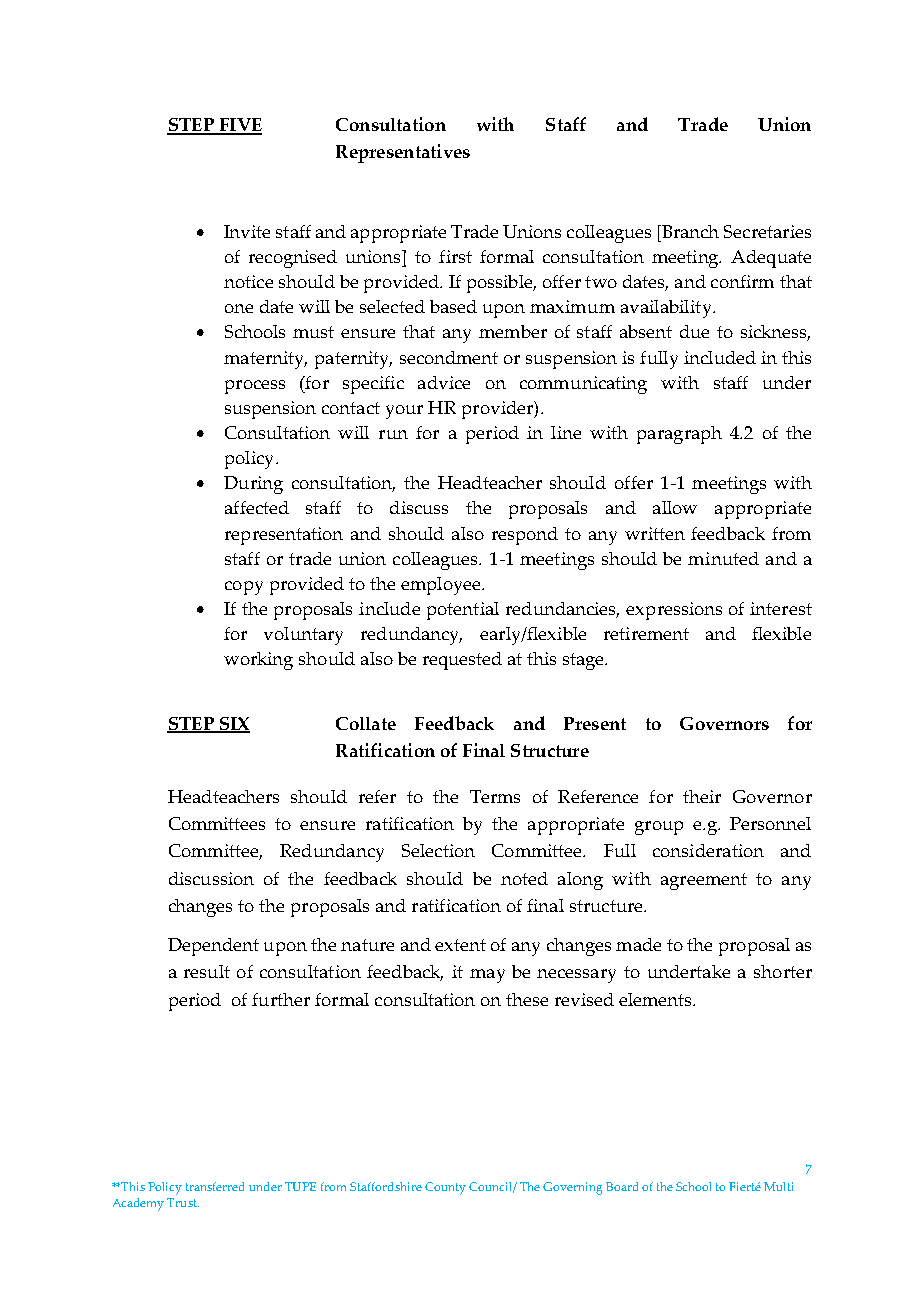 The width and height of the page is (924, 1308). What do you see at coordinates (455, 256) in the page?
I see `first` at bounding box center [455, 256].
